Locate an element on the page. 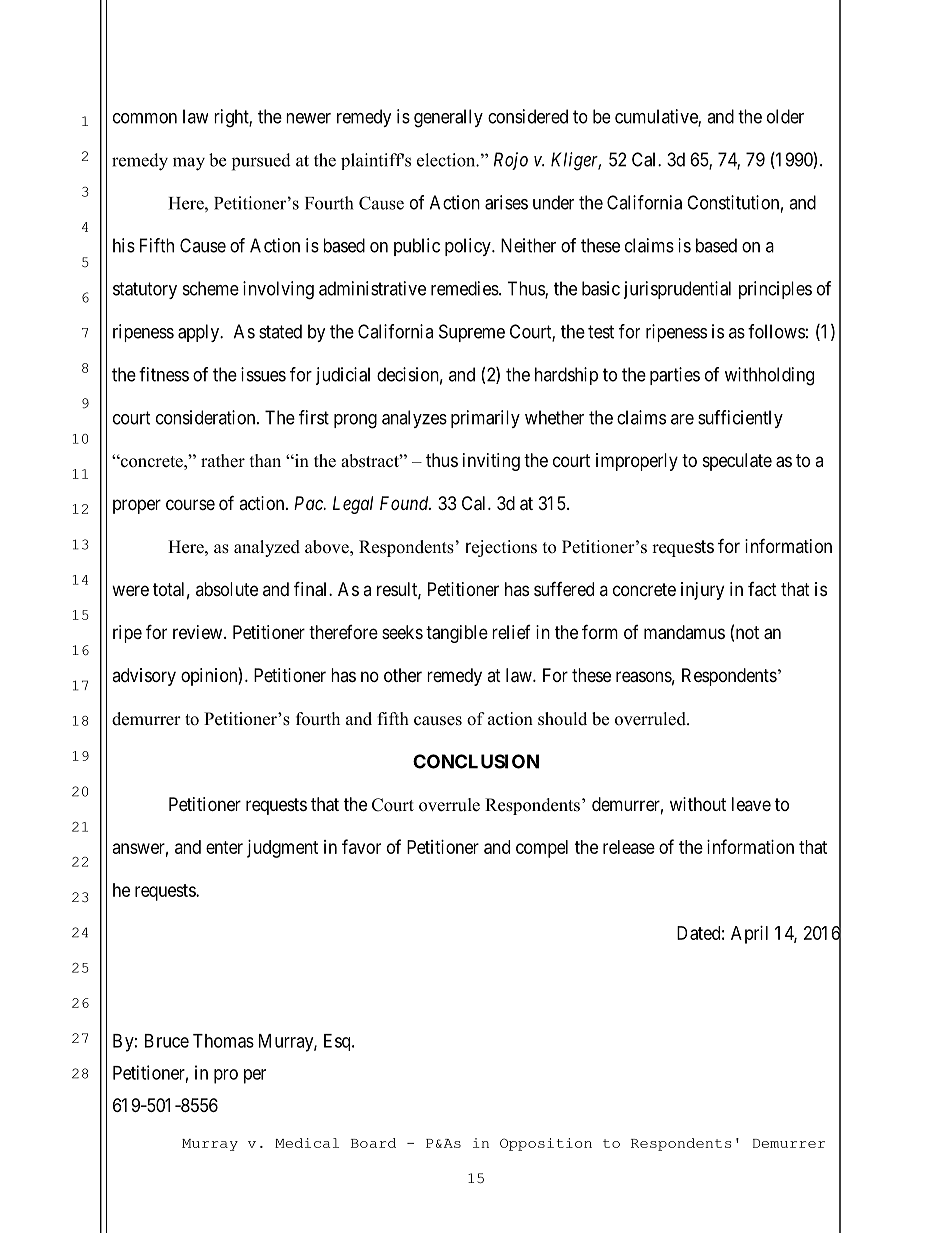  Opposition is located at coordinates (546, 1144).
